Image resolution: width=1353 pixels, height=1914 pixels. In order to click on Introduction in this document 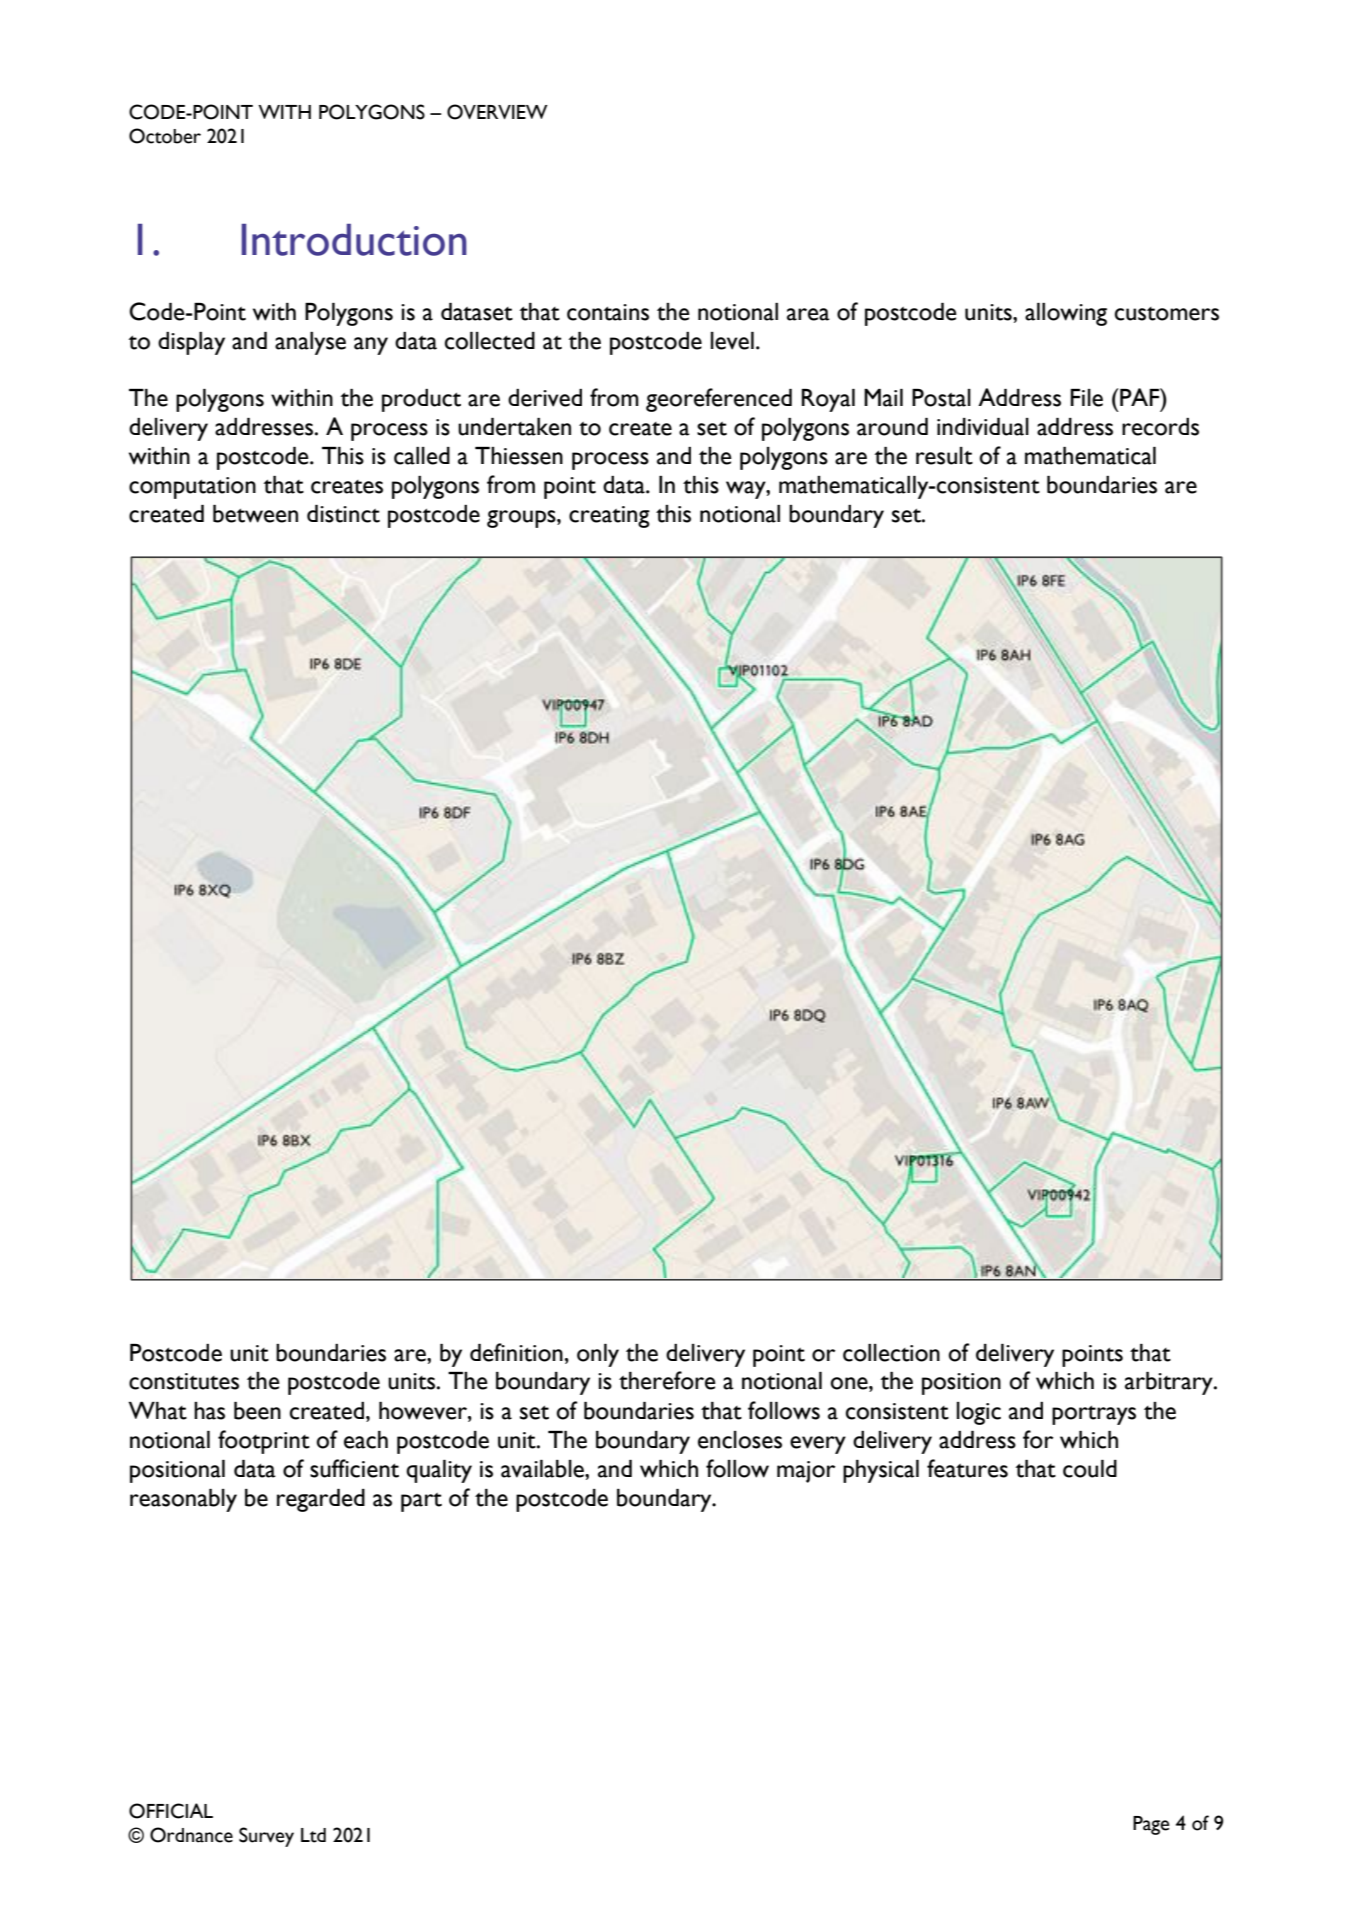, I will do `click(354, 240)`.
